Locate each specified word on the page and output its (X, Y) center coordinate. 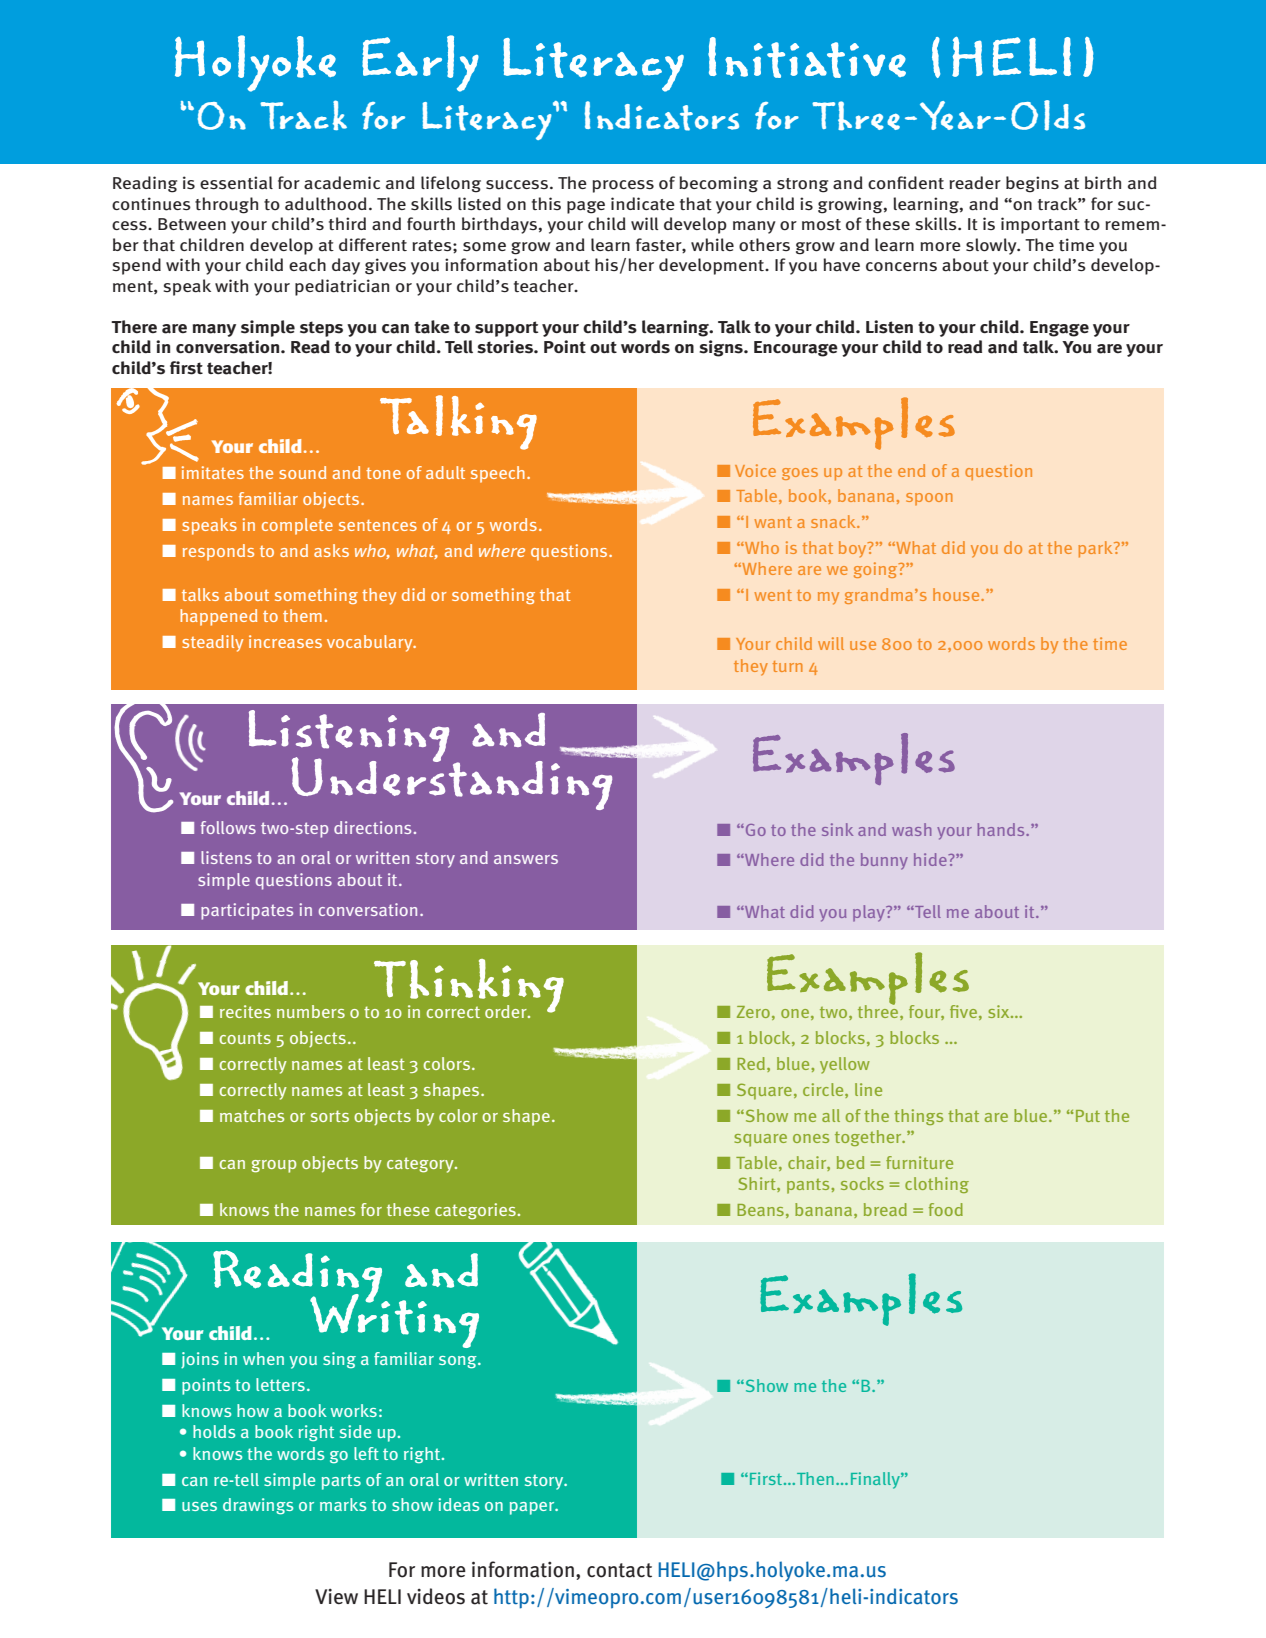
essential (236, 183)
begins (1032, 184)
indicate (643, 204)
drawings (258, 1506)
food (946, 1209)
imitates (213, 472)
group (273, 1166)
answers (526, 859)
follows (228, 827)
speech (498, 474)
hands (1002, 829)
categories (475, 1211)
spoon (929, 499)
